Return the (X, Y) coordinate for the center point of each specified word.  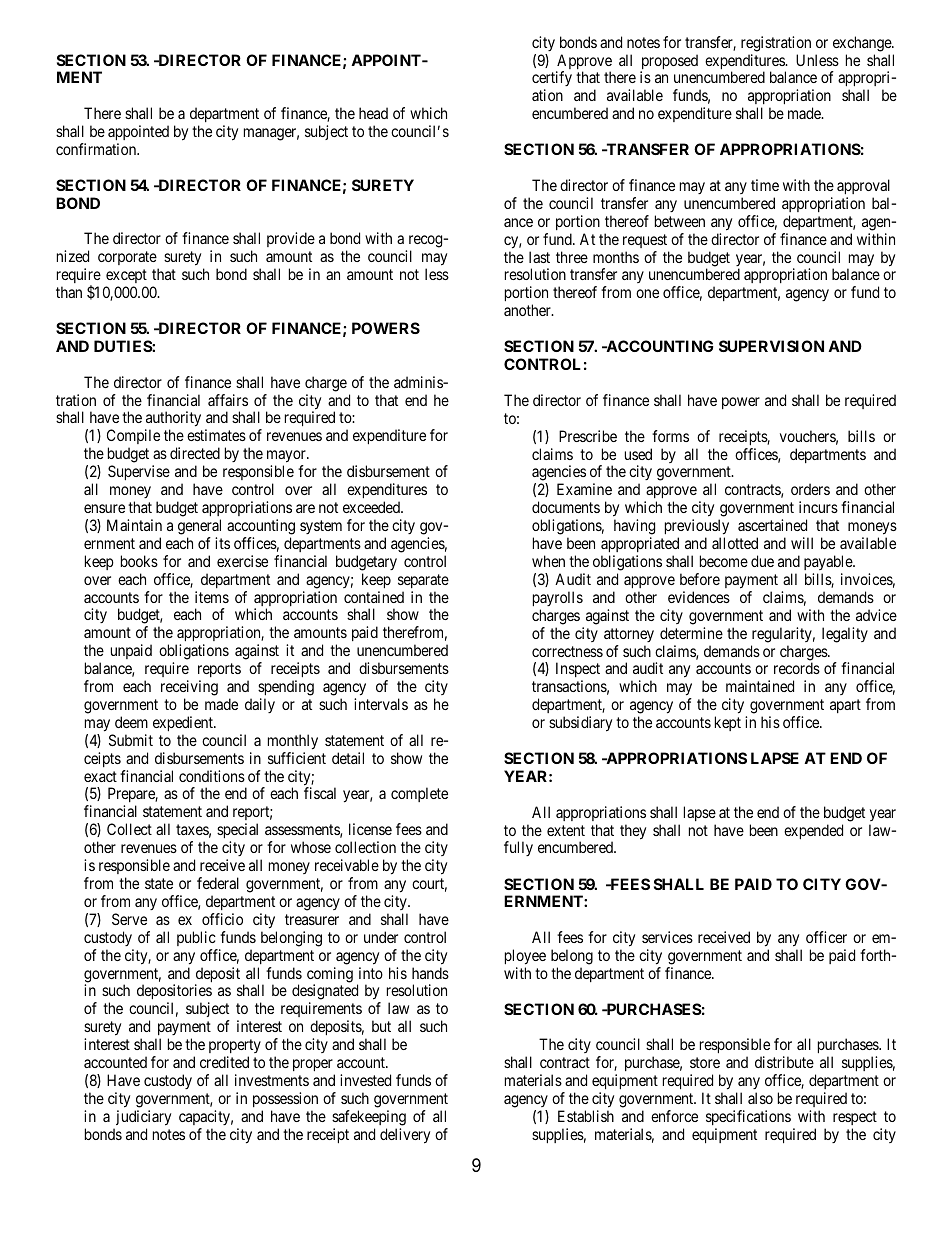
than (69, 292)
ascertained (772, 525)
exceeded (372, 507)
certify (552, 80)
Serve (129, 919)
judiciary (143, 1118)
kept (728, 723)
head (373, 113)
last (539, 257)
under (381, 937)
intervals (381, 704)
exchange (863, 44)
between (680, 221)
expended (813, 831)
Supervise (139, 472)
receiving (189, 688)
